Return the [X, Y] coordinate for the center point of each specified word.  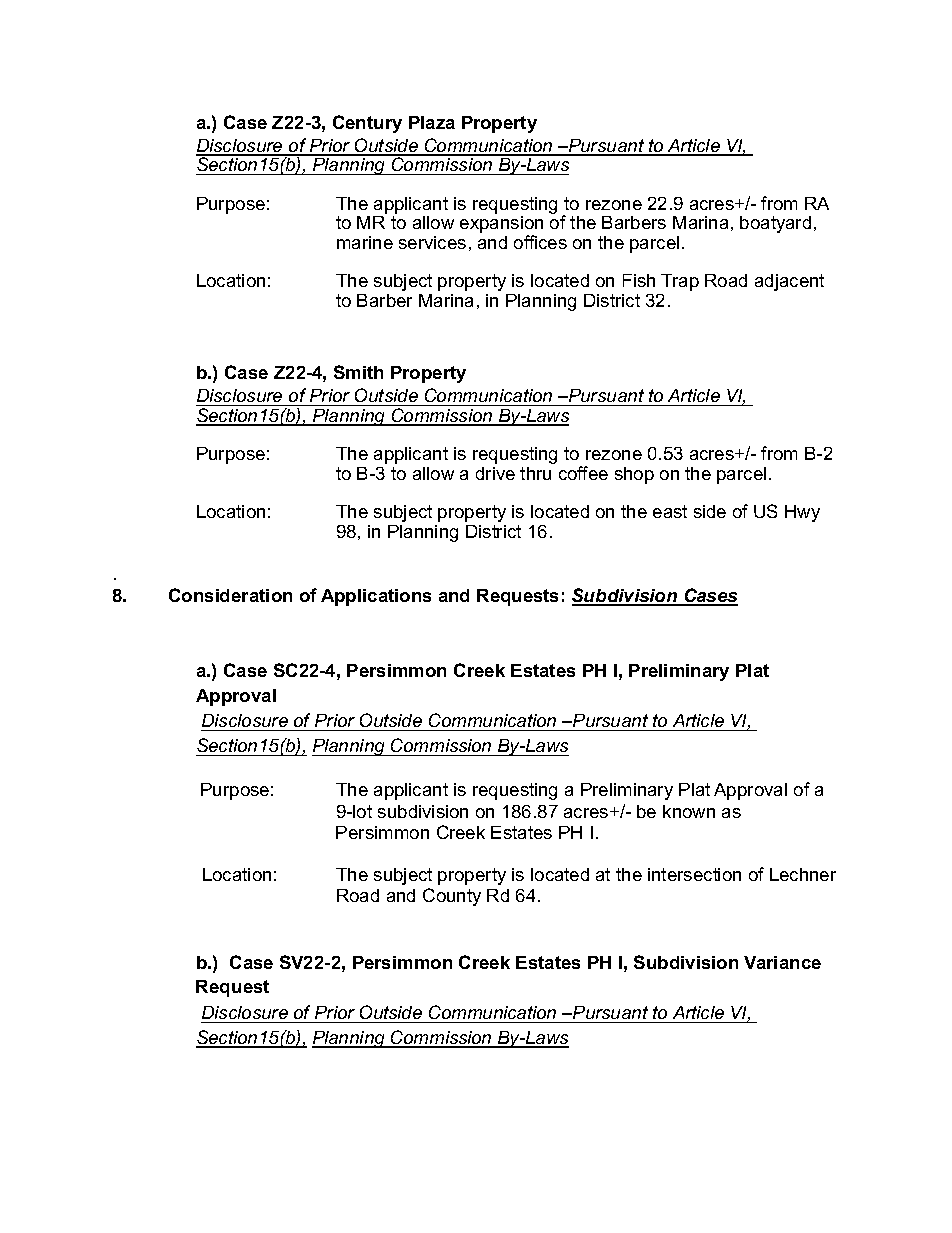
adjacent [789, 282]
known [689, 811]
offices [540, 242]
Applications [376, 597]
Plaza [432, 122]
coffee [583, 473]
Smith [358, 372]
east [670, 511]
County [452, 897]
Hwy [802, 513]
